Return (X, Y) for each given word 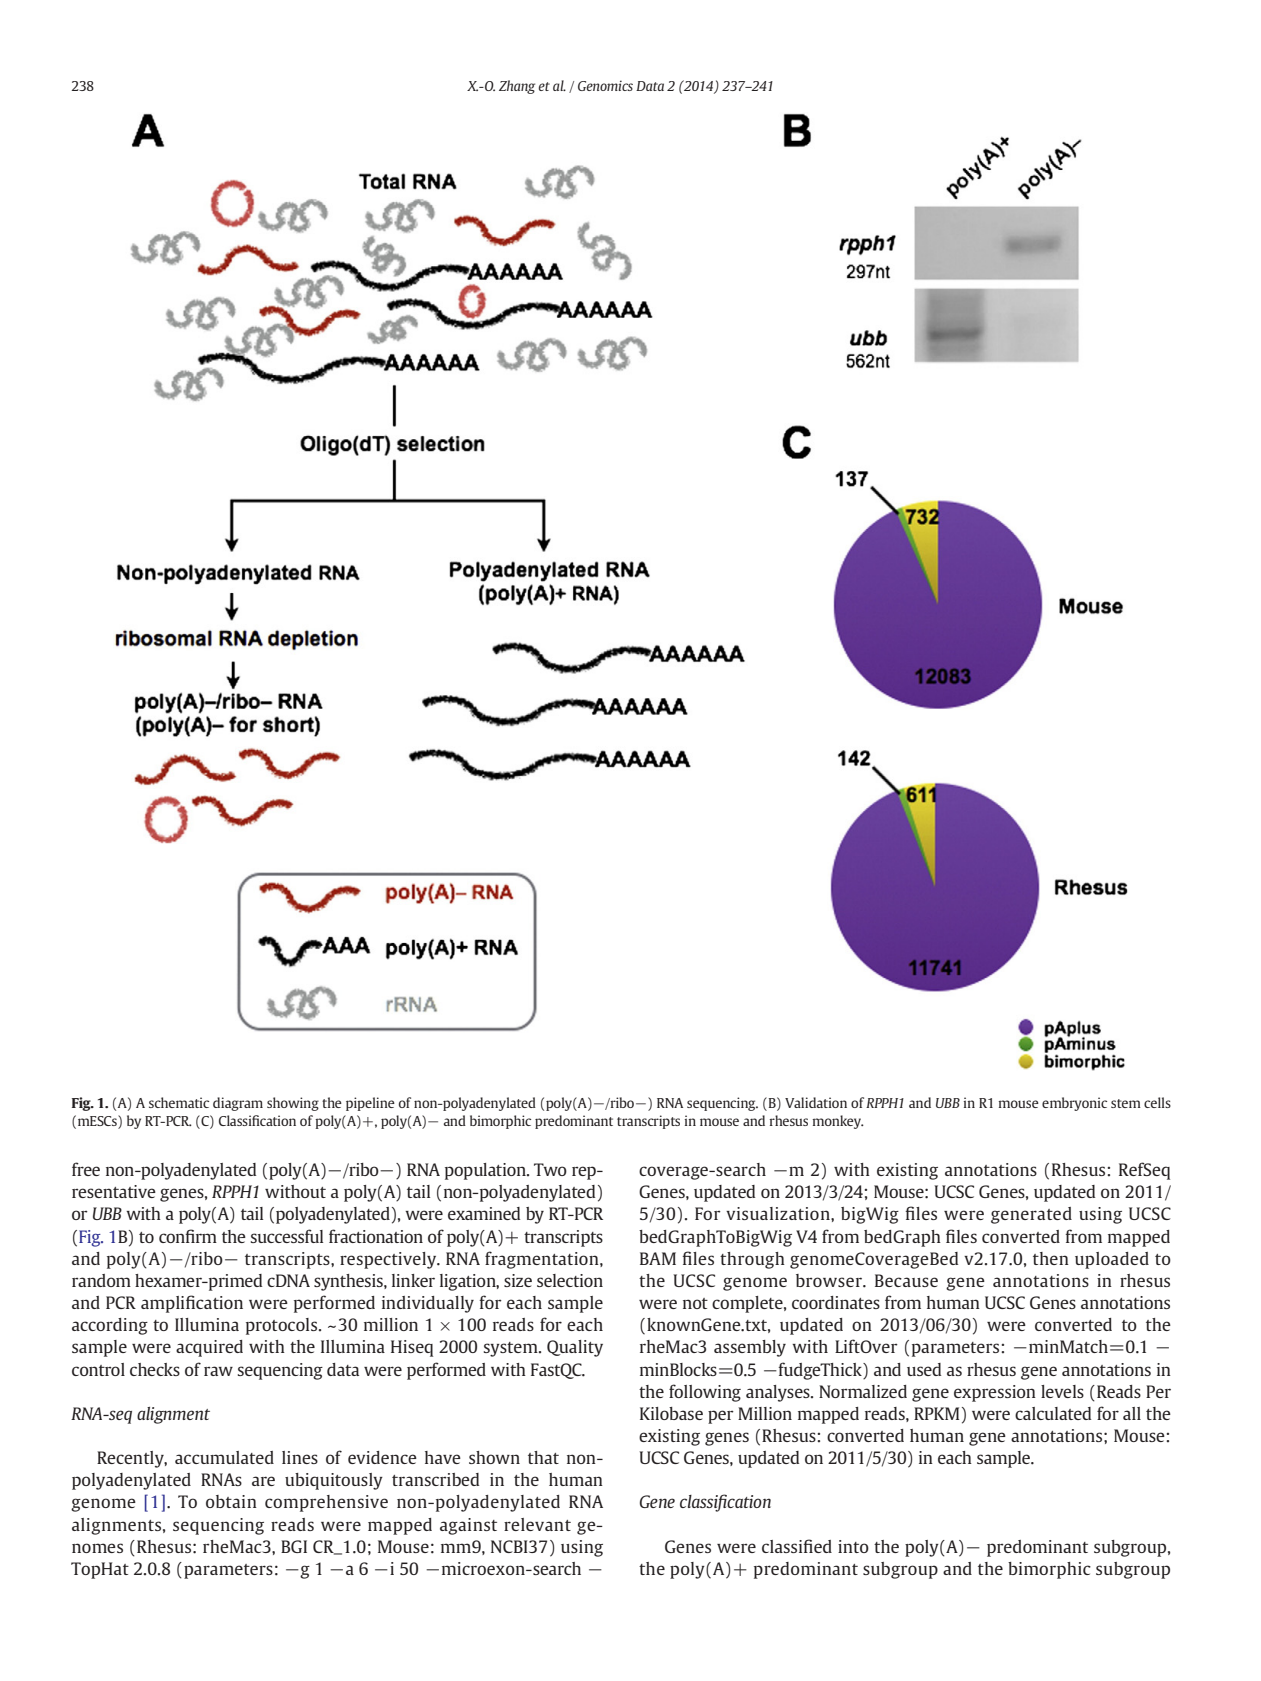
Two (550, 1169)
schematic (179, 1102)
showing (293, 1104)
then (1051, 1258)
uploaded (1112, 1260)
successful (287, 1236)
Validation (816, 1102)
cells (1157, 1102)
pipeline (370, 1104)
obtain (231, 1501)
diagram (238, 1104)
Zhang (517, 87)
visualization (779, 1213)
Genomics (605, 85)
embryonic (1074, 1104)
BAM (658, 1258)
